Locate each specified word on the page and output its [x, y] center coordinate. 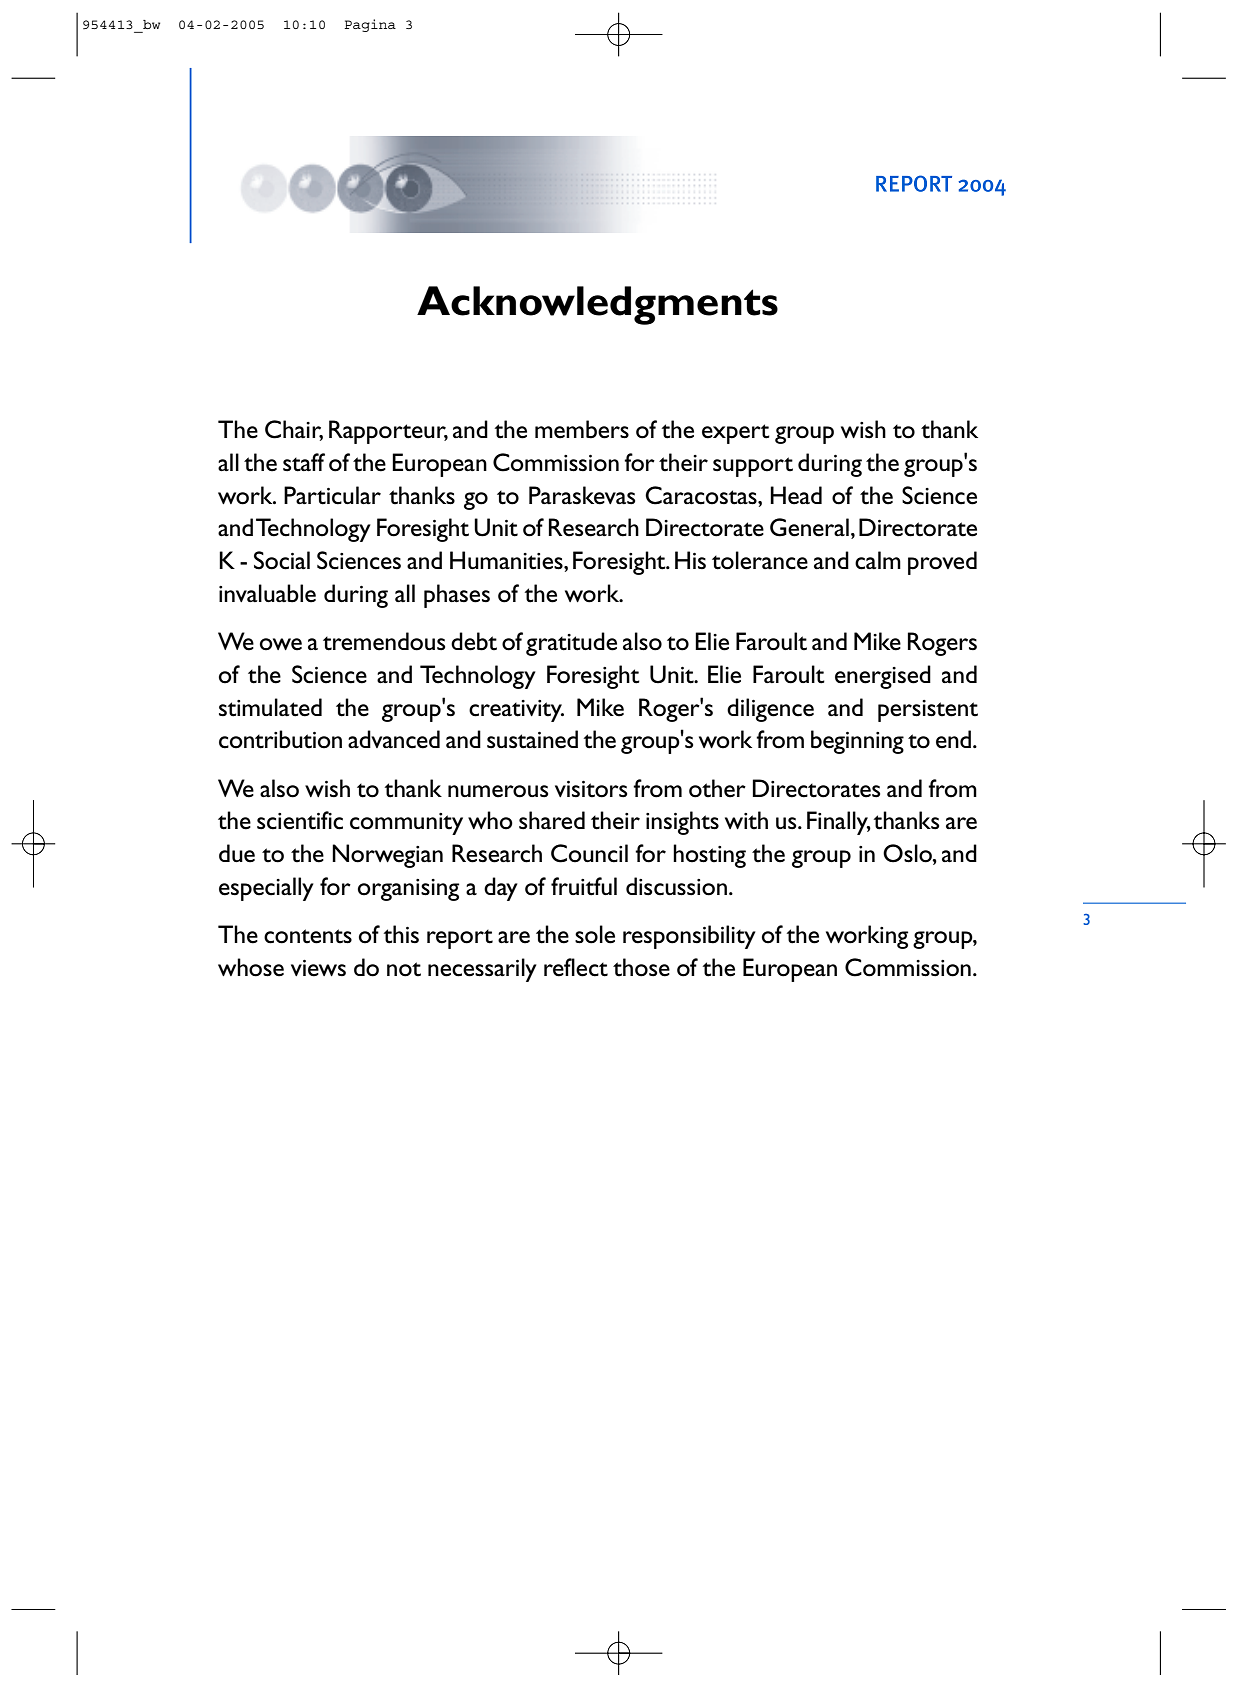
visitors [591, 789]
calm [878, 560]
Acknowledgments [597, 305]
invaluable [267, 593]
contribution [280, 739]
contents [308, 936]
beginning [857, 742]
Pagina [370, 25]
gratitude [571, 644]
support [753, 467]
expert [736, 434]
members [582, 429]
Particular [332, 495]
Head [796, 495]
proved [942, 563]
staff [304, 462]
